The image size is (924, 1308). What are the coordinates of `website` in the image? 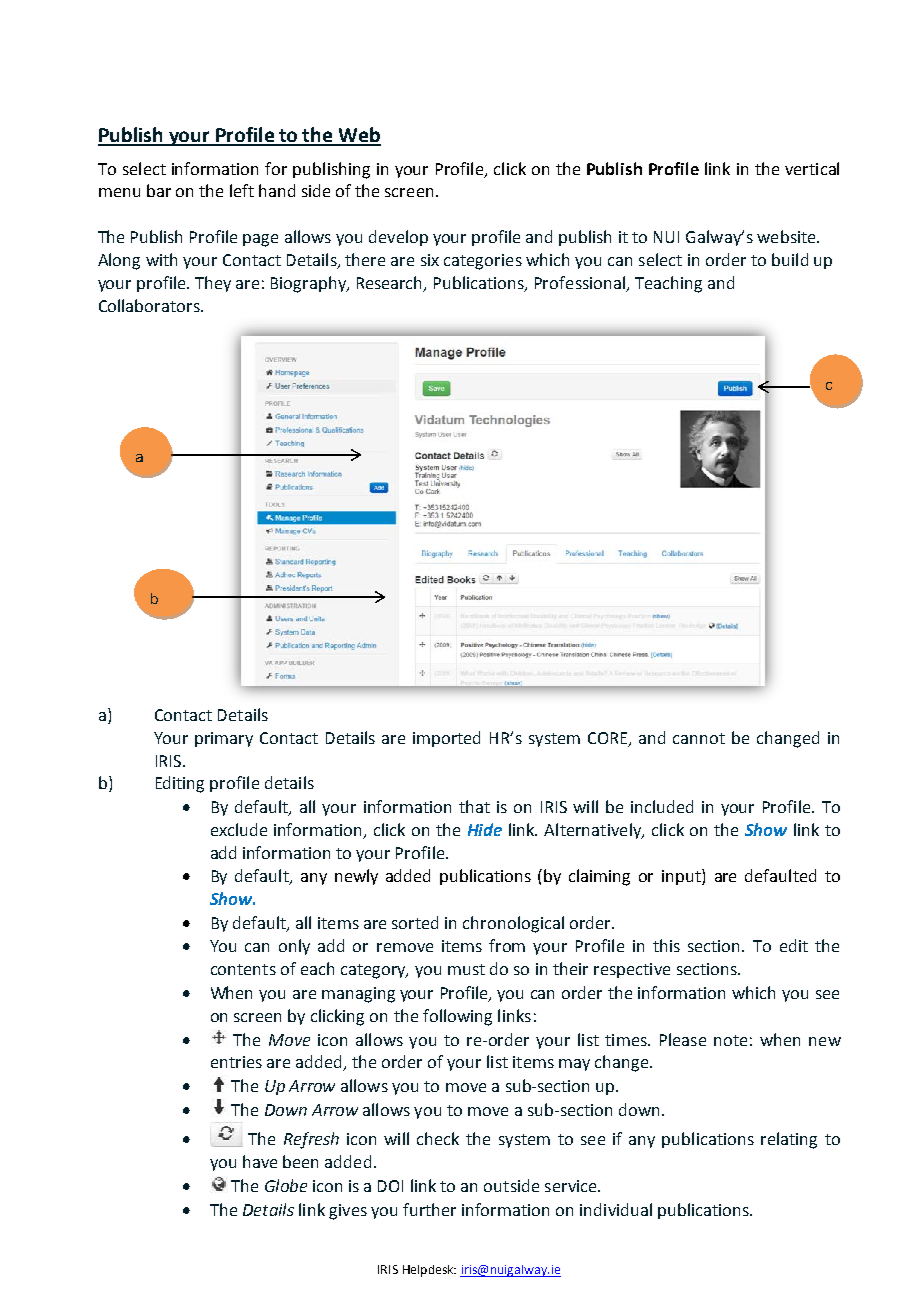 It's located at (787, 236).
